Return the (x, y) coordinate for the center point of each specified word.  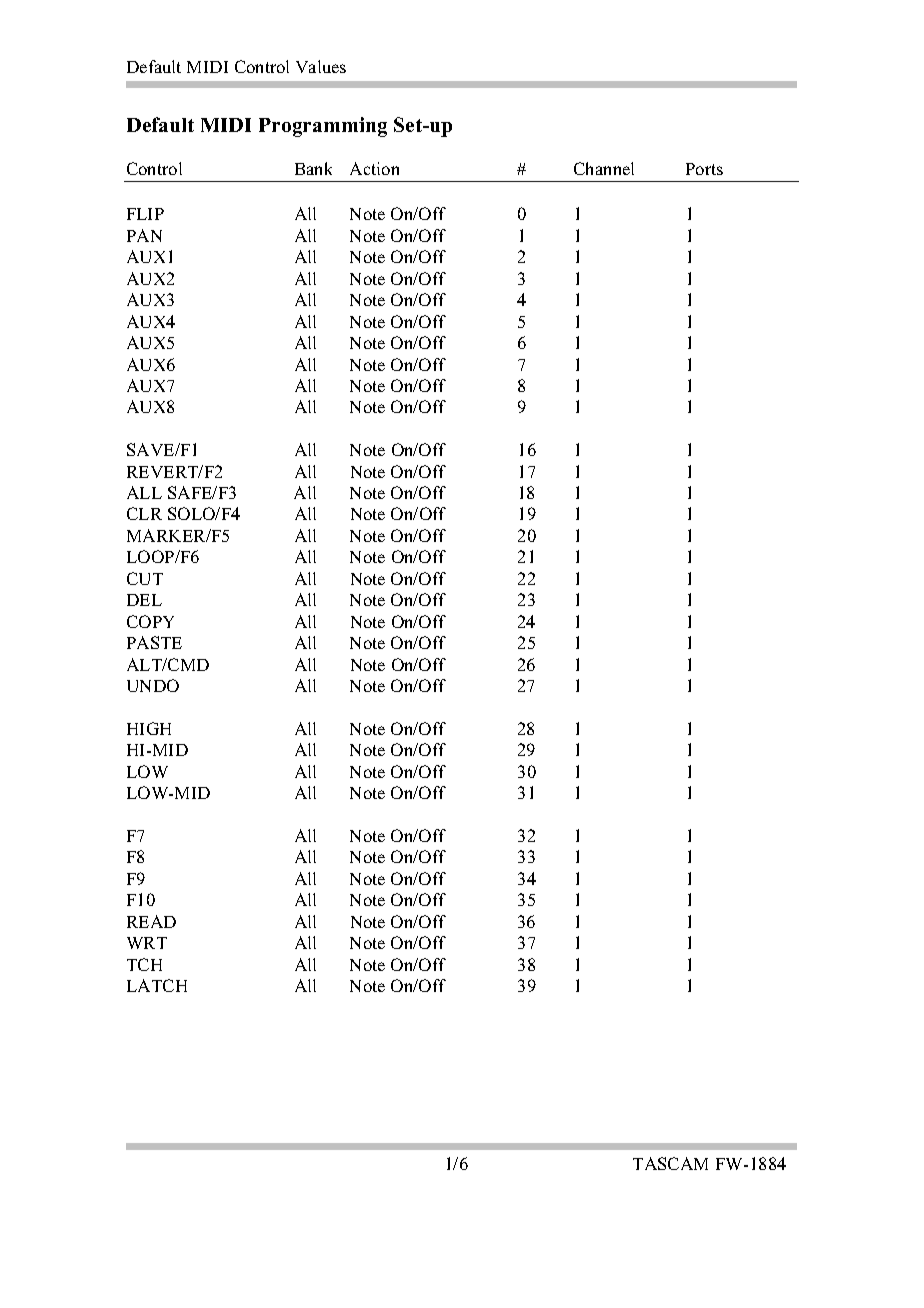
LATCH (157, 985)
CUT (145, 578)
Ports (704, 169)
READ (151, 921)
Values (321, 66)
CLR (144, 513)
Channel (604, 168)
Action (374, 168)
